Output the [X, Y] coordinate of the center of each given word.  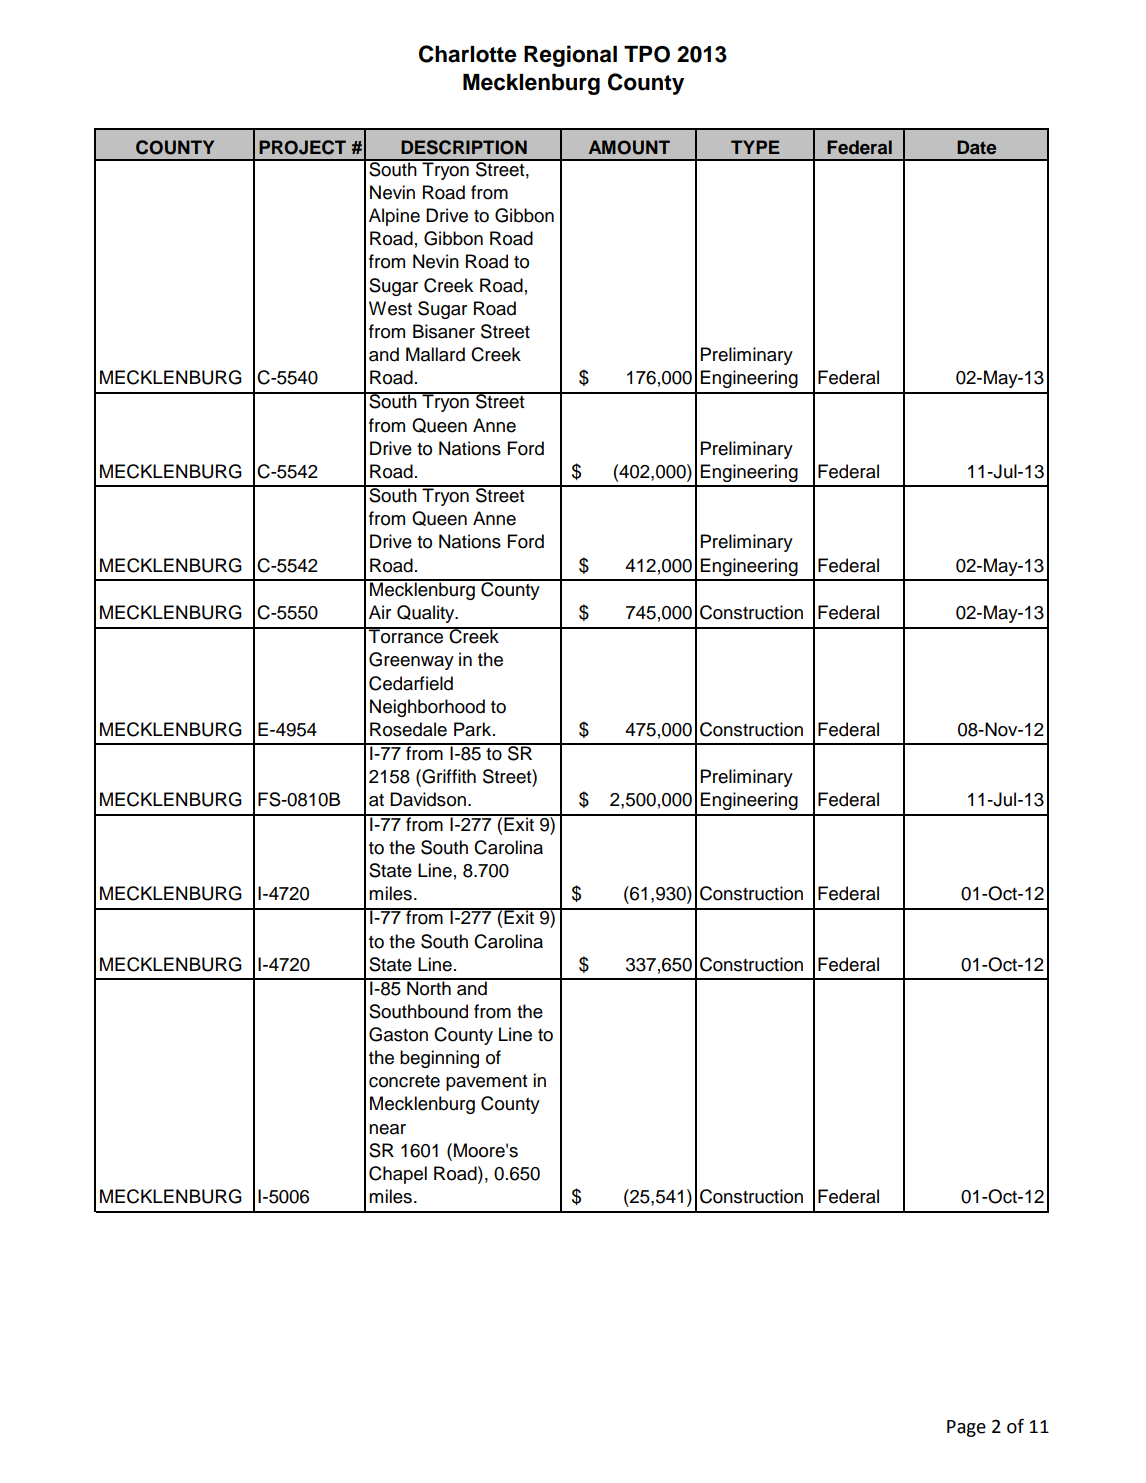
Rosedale [408, 729]
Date [976, 147]
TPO [647, 54]
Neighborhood [427, 708]
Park [472, 729]
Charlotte [468, 54]
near [387, 1129]
